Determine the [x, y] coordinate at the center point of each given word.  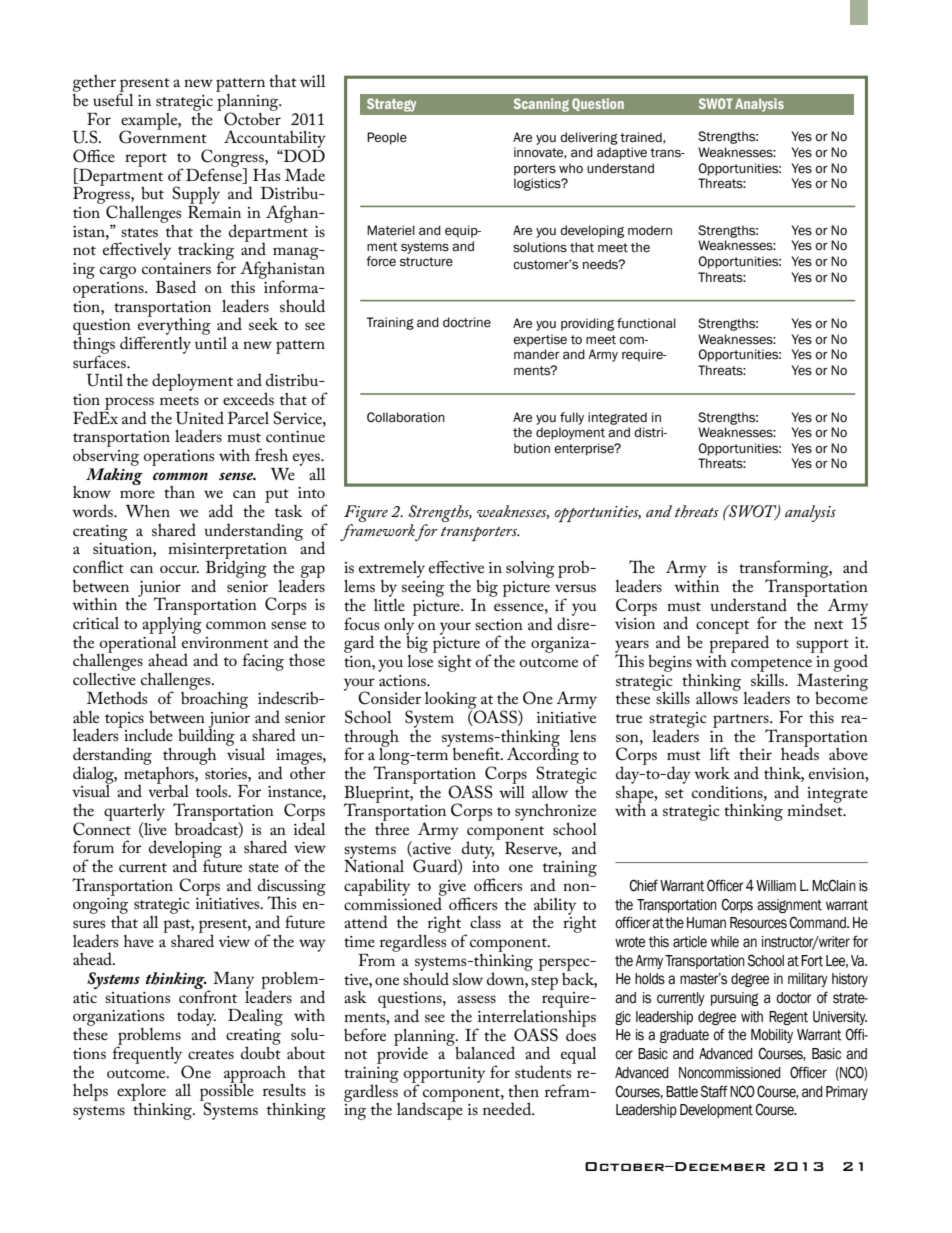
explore [141, 1092]
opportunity [444, 1076]
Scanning [541, 105]
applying [172, 624]
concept [722, 627]
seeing [423, 589]
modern [650, 230]
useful [113, 98]
